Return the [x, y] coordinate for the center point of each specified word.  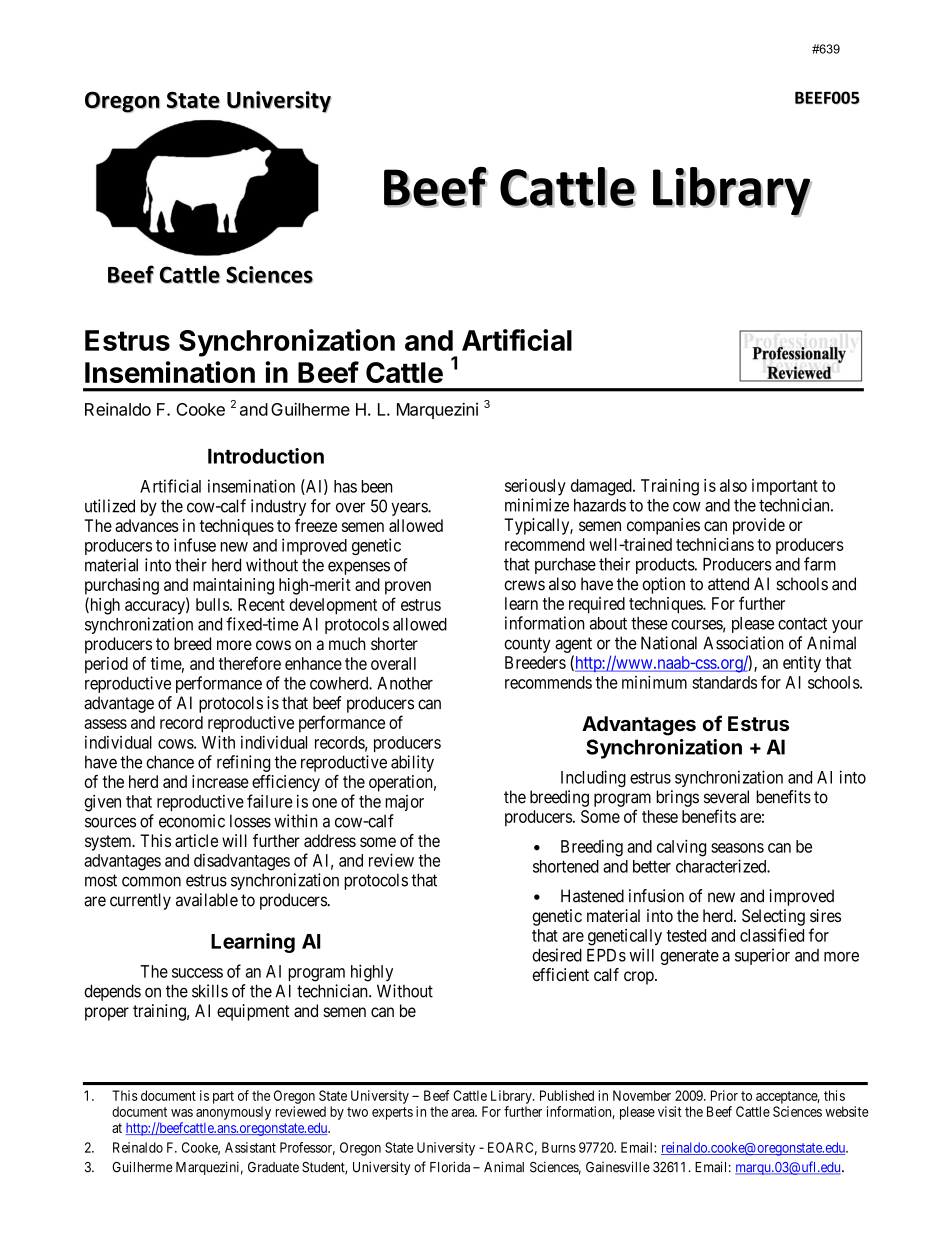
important [785, 487]
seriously [535, 487]
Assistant [250, 1147]
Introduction [266, 456]
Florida [450, 1167]
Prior [724, 1095]
